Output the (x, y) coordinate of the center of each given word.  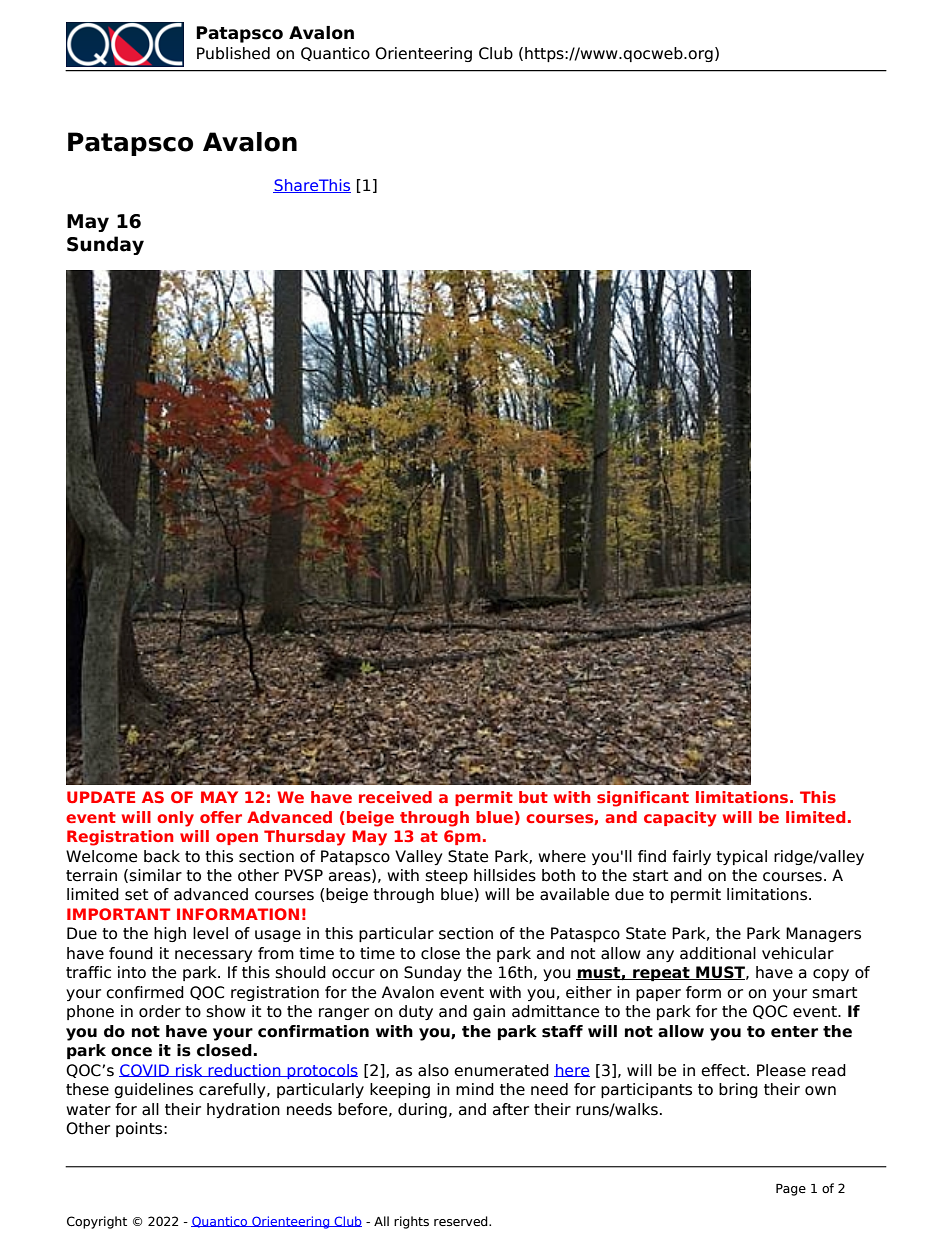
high (170, 934)
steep (446, 877)
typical (741, 857)
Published (233, 53)
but (533, 797)
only (175, 819)
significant (643, 799)
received (395, 797)
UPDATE (101, 797)
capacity (680, 819)
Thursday (304, 838)
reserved (462, 1221)
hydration (243, 1110)
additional (718, 953)
